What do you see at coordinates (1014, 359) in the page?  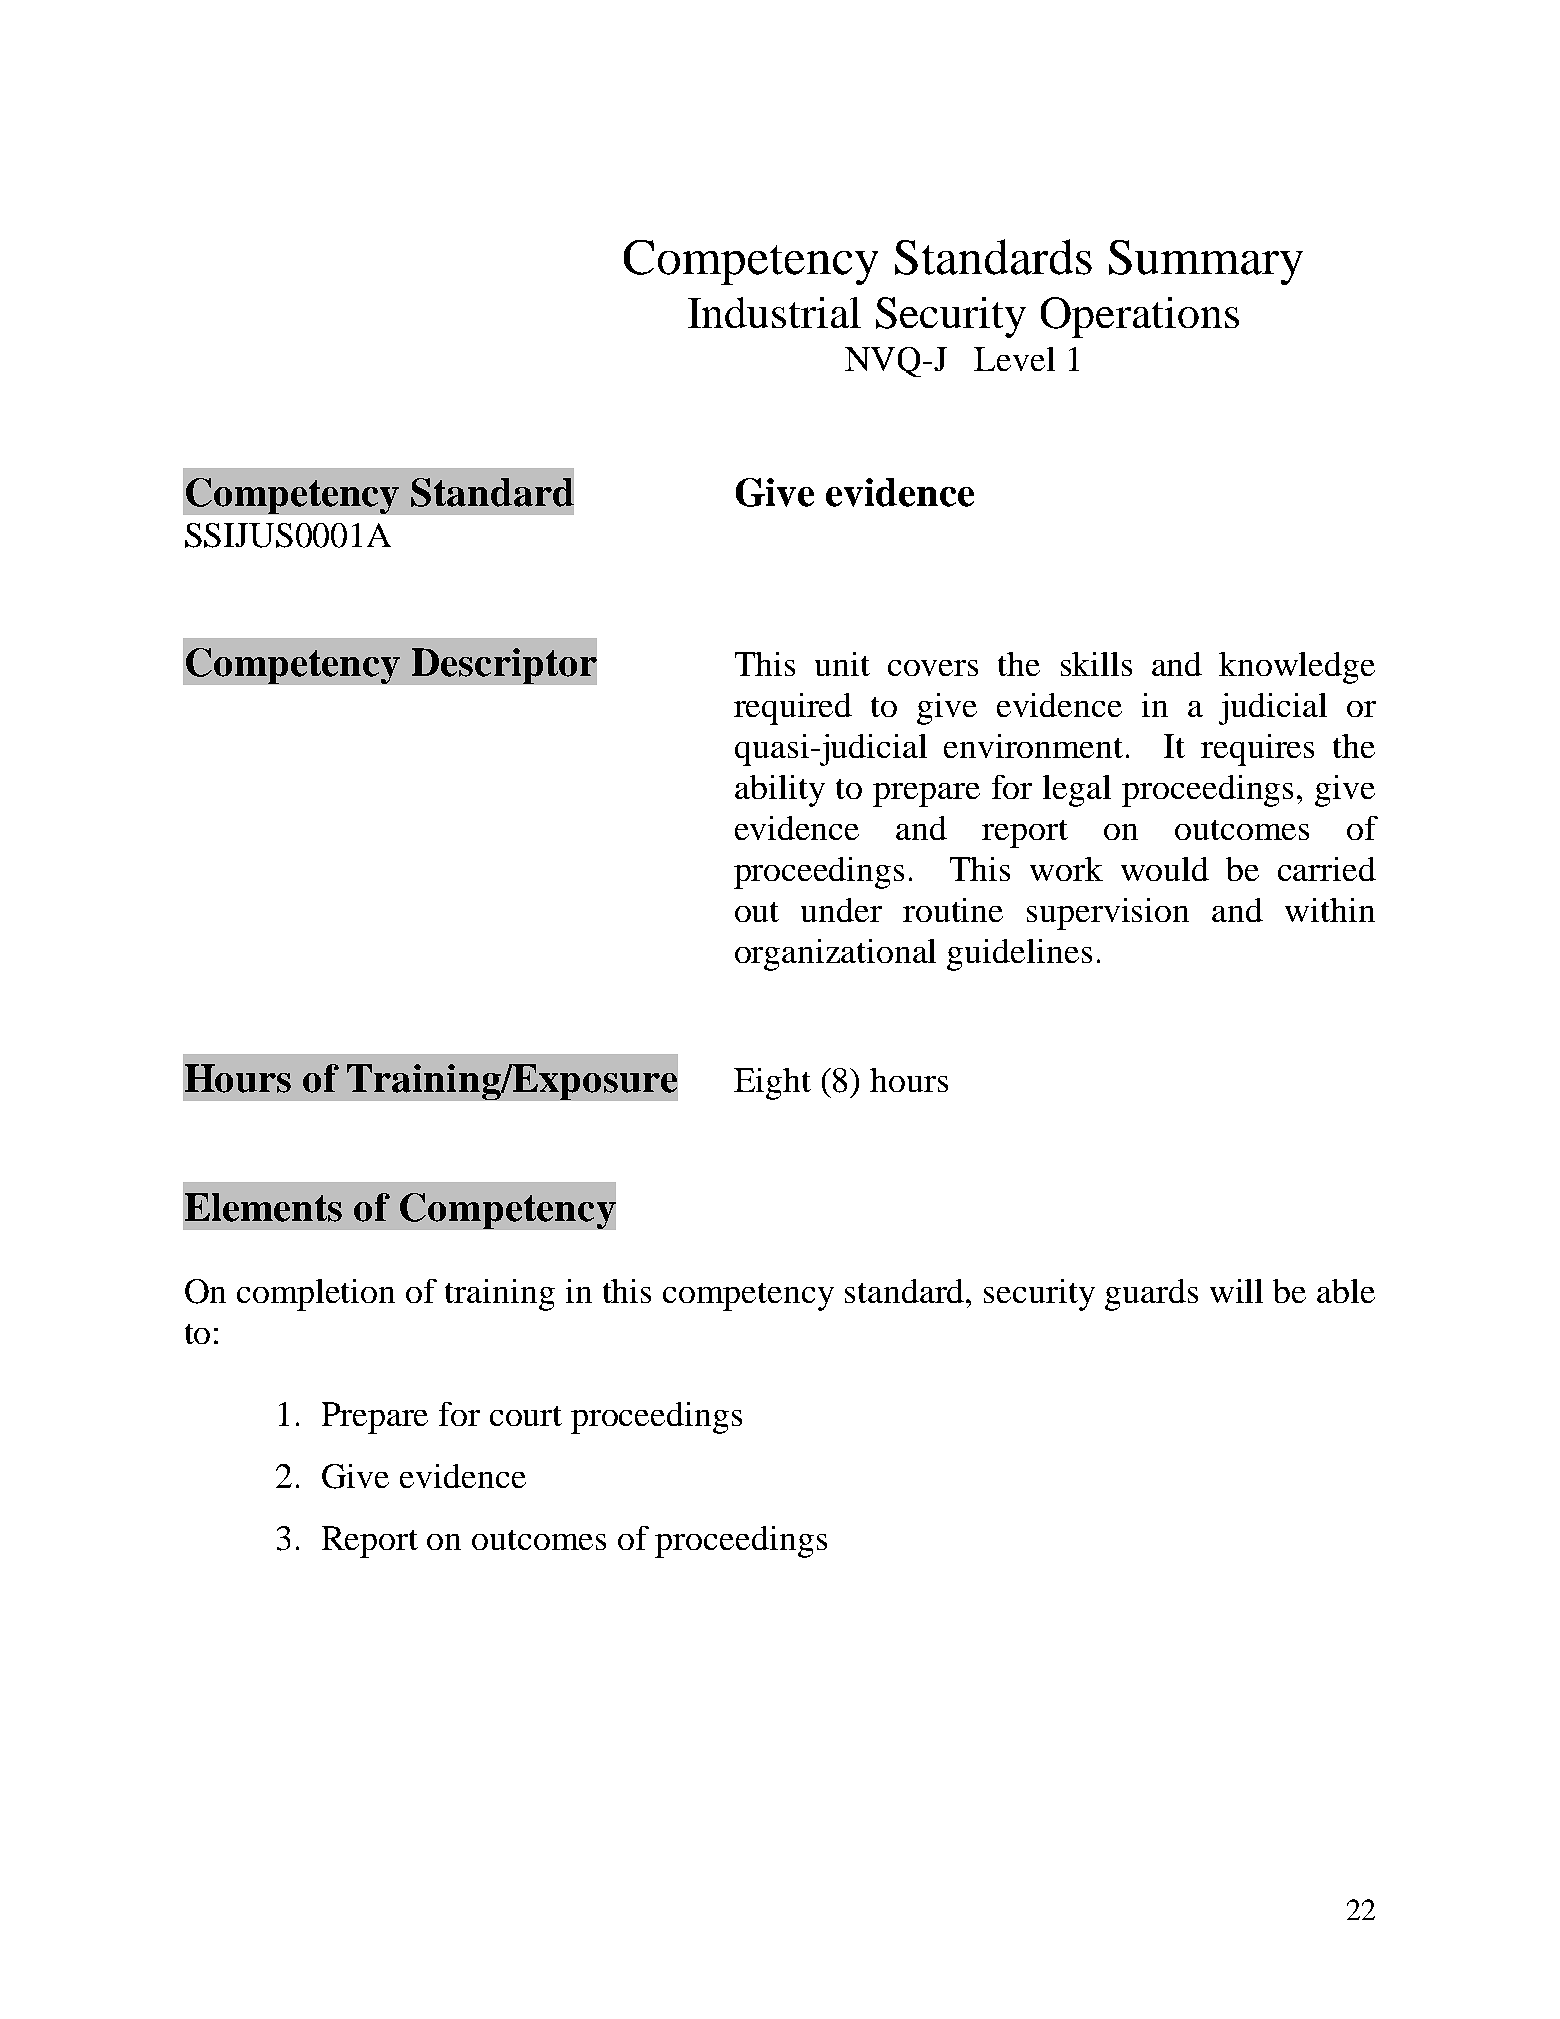 I see `Level` at bounding box center [1014, 359].
